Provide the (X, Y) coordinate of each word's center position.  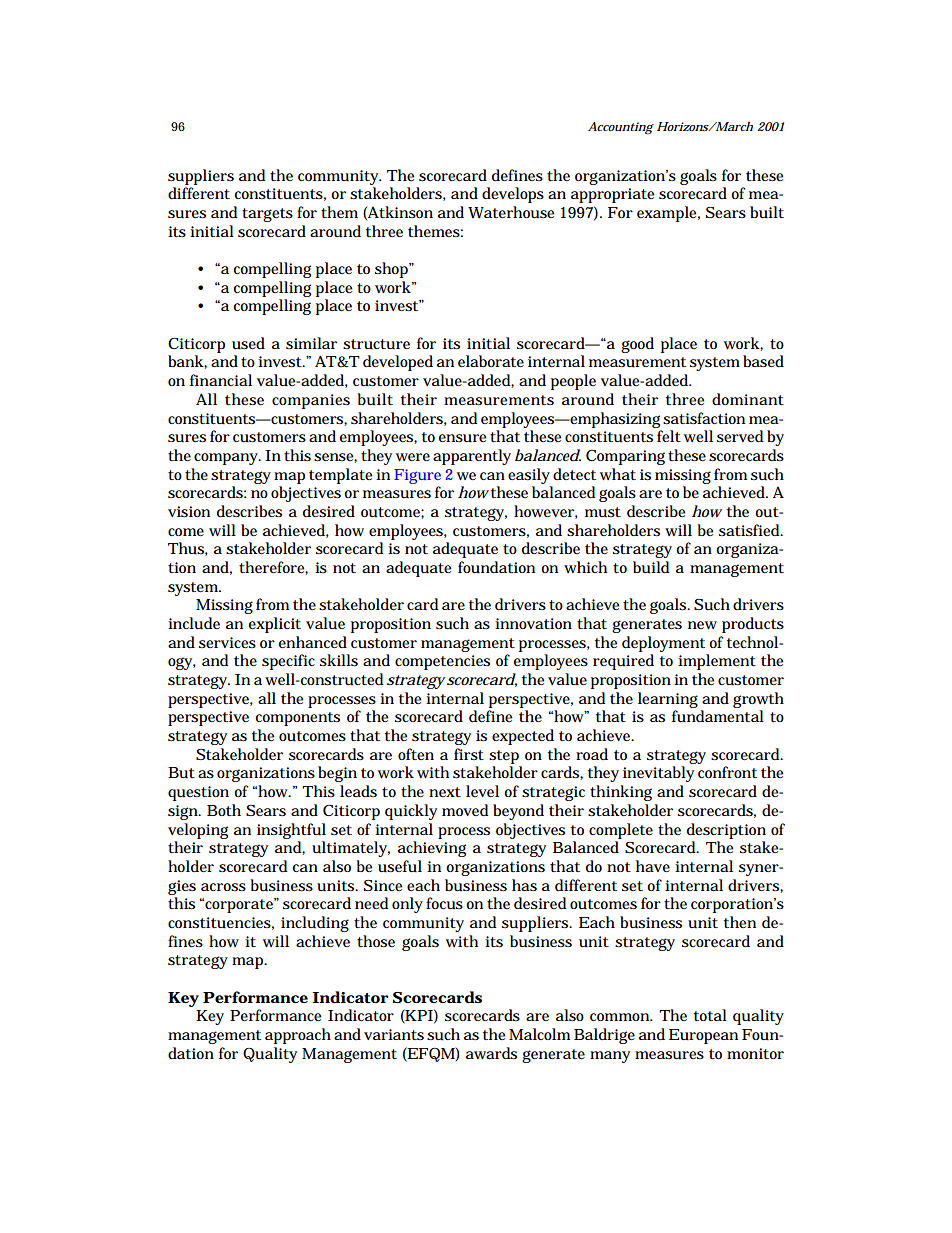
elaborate (491, 361)
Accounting (621, 128)
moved (465, 810)
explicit (275, 625)
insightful (291, 831)
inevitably (658, 774)
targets (267, 215)
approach (298, 1036)
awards (491, 1053)
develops (513, 195)
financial (221, 380)
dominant (748, 399)
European (703, 1036)
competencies (442, 662)
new (702, 625)
